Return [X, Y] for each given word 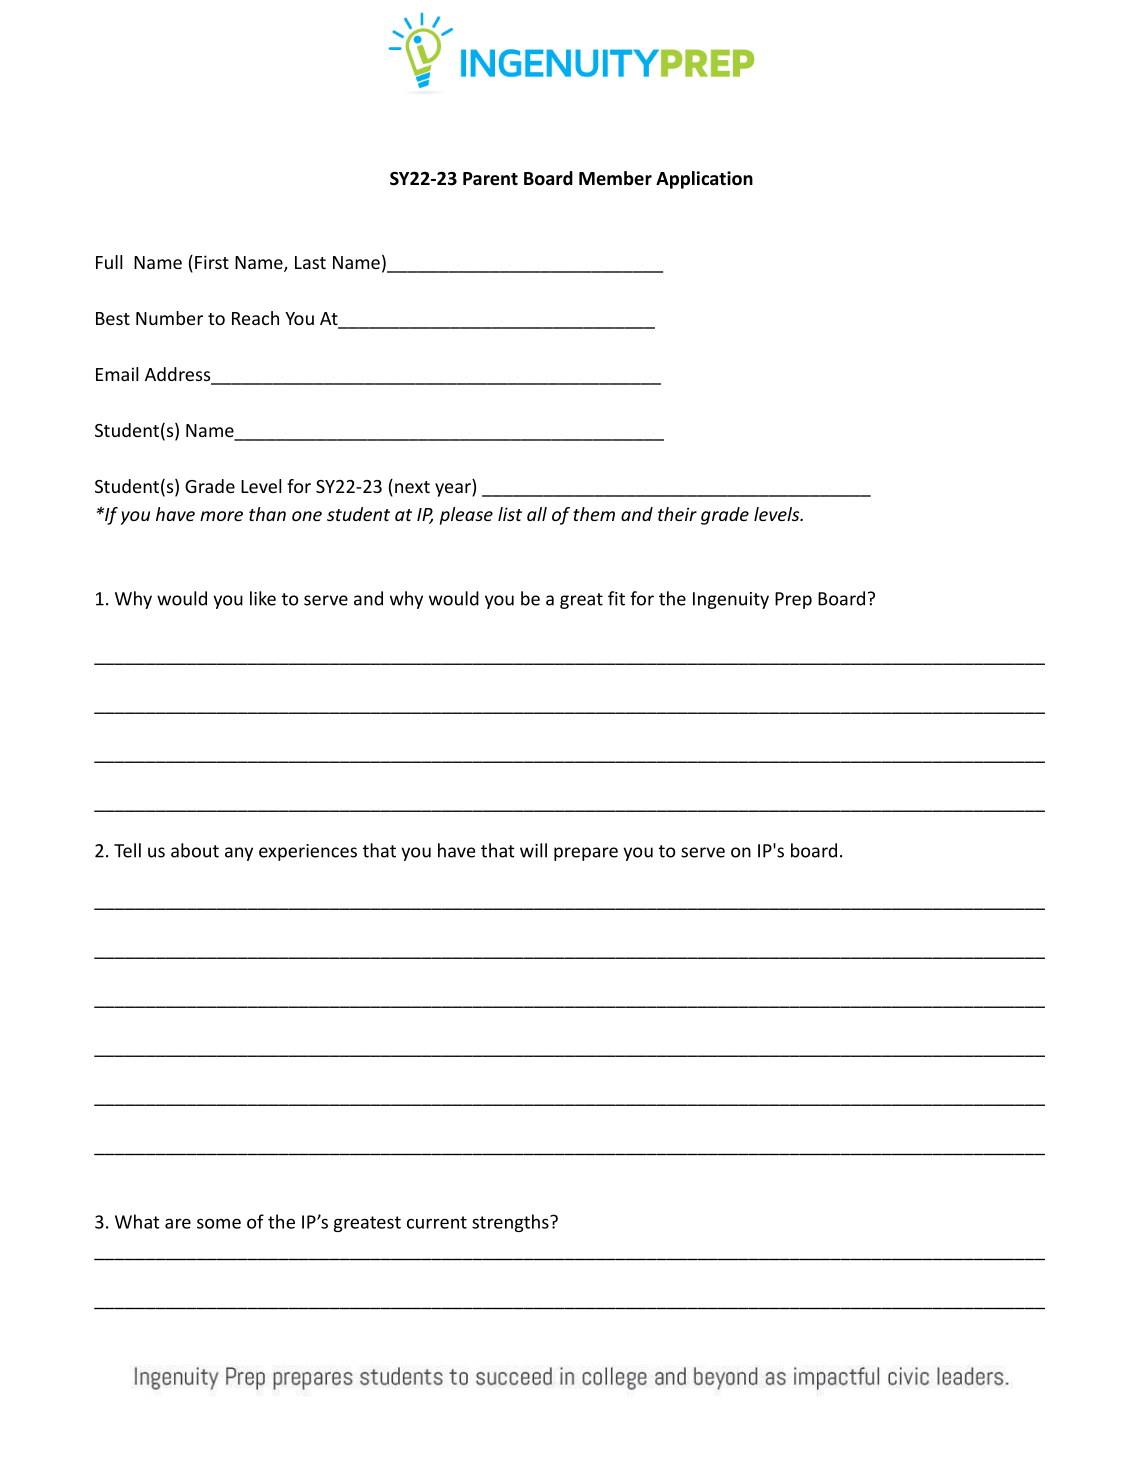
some [219, 1223]
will [533, 850]
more [221, 516]
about [195, 850]
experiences [308, 852]
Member [615, 178]
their [677, 514]
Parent [490, 179]
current [437, 1222]
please [466, 516]
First [212, 262]
